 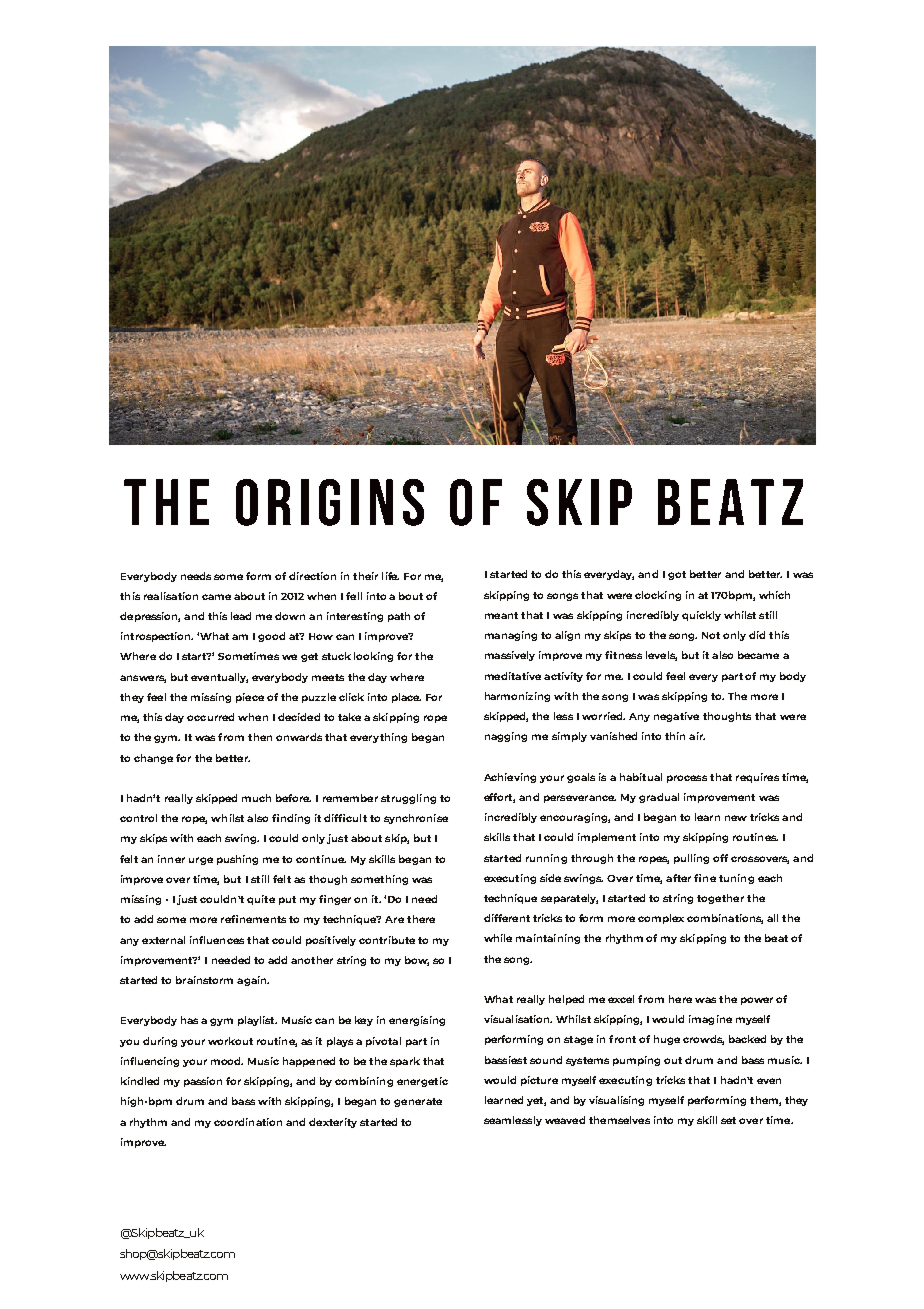 I want to click on coordination, so click(x=248, y=1122).
